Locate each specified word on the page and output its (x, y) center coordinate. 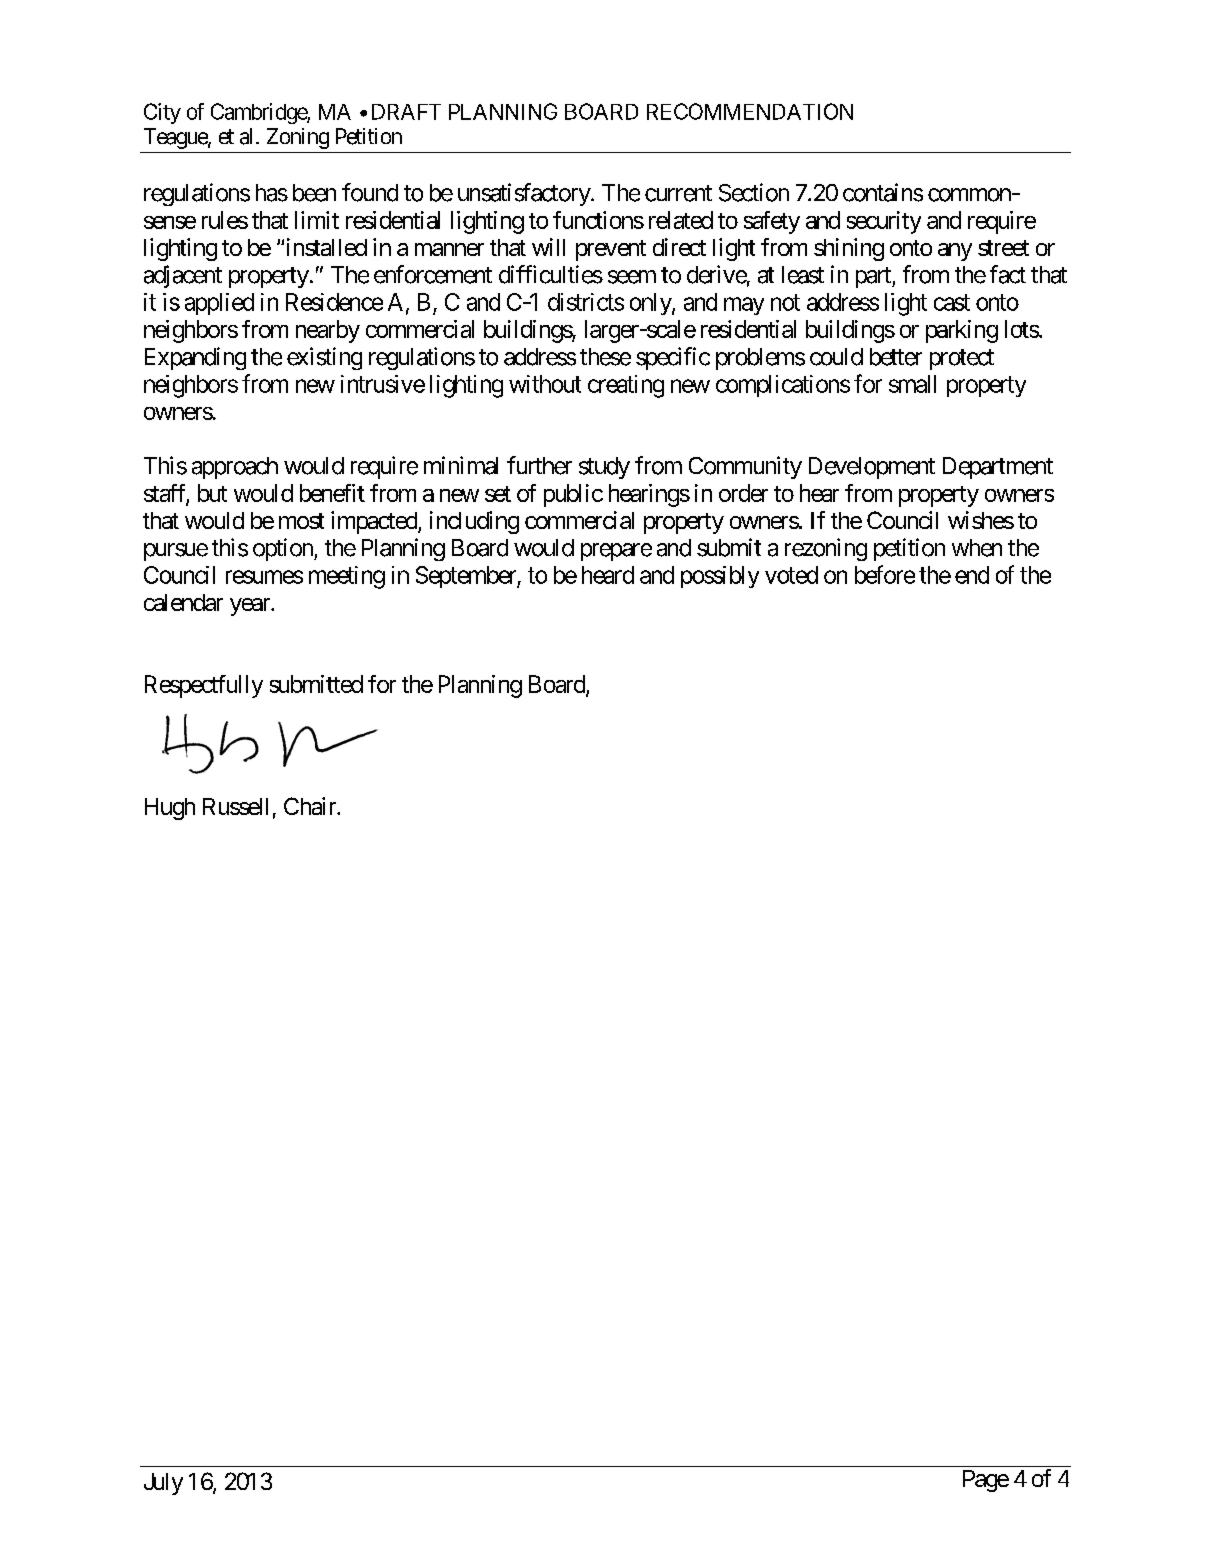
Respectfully (204, 686)
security (884, 222)
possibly (720, 577)
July (163, 1484)
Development (872, 468)
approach (235, 468)
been (314, 193)
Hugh (170, 809)
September (467, 577)
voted (791, 575)
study (604, 468)
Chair (311, 806)
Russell (235, 806)
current (678, 193)
